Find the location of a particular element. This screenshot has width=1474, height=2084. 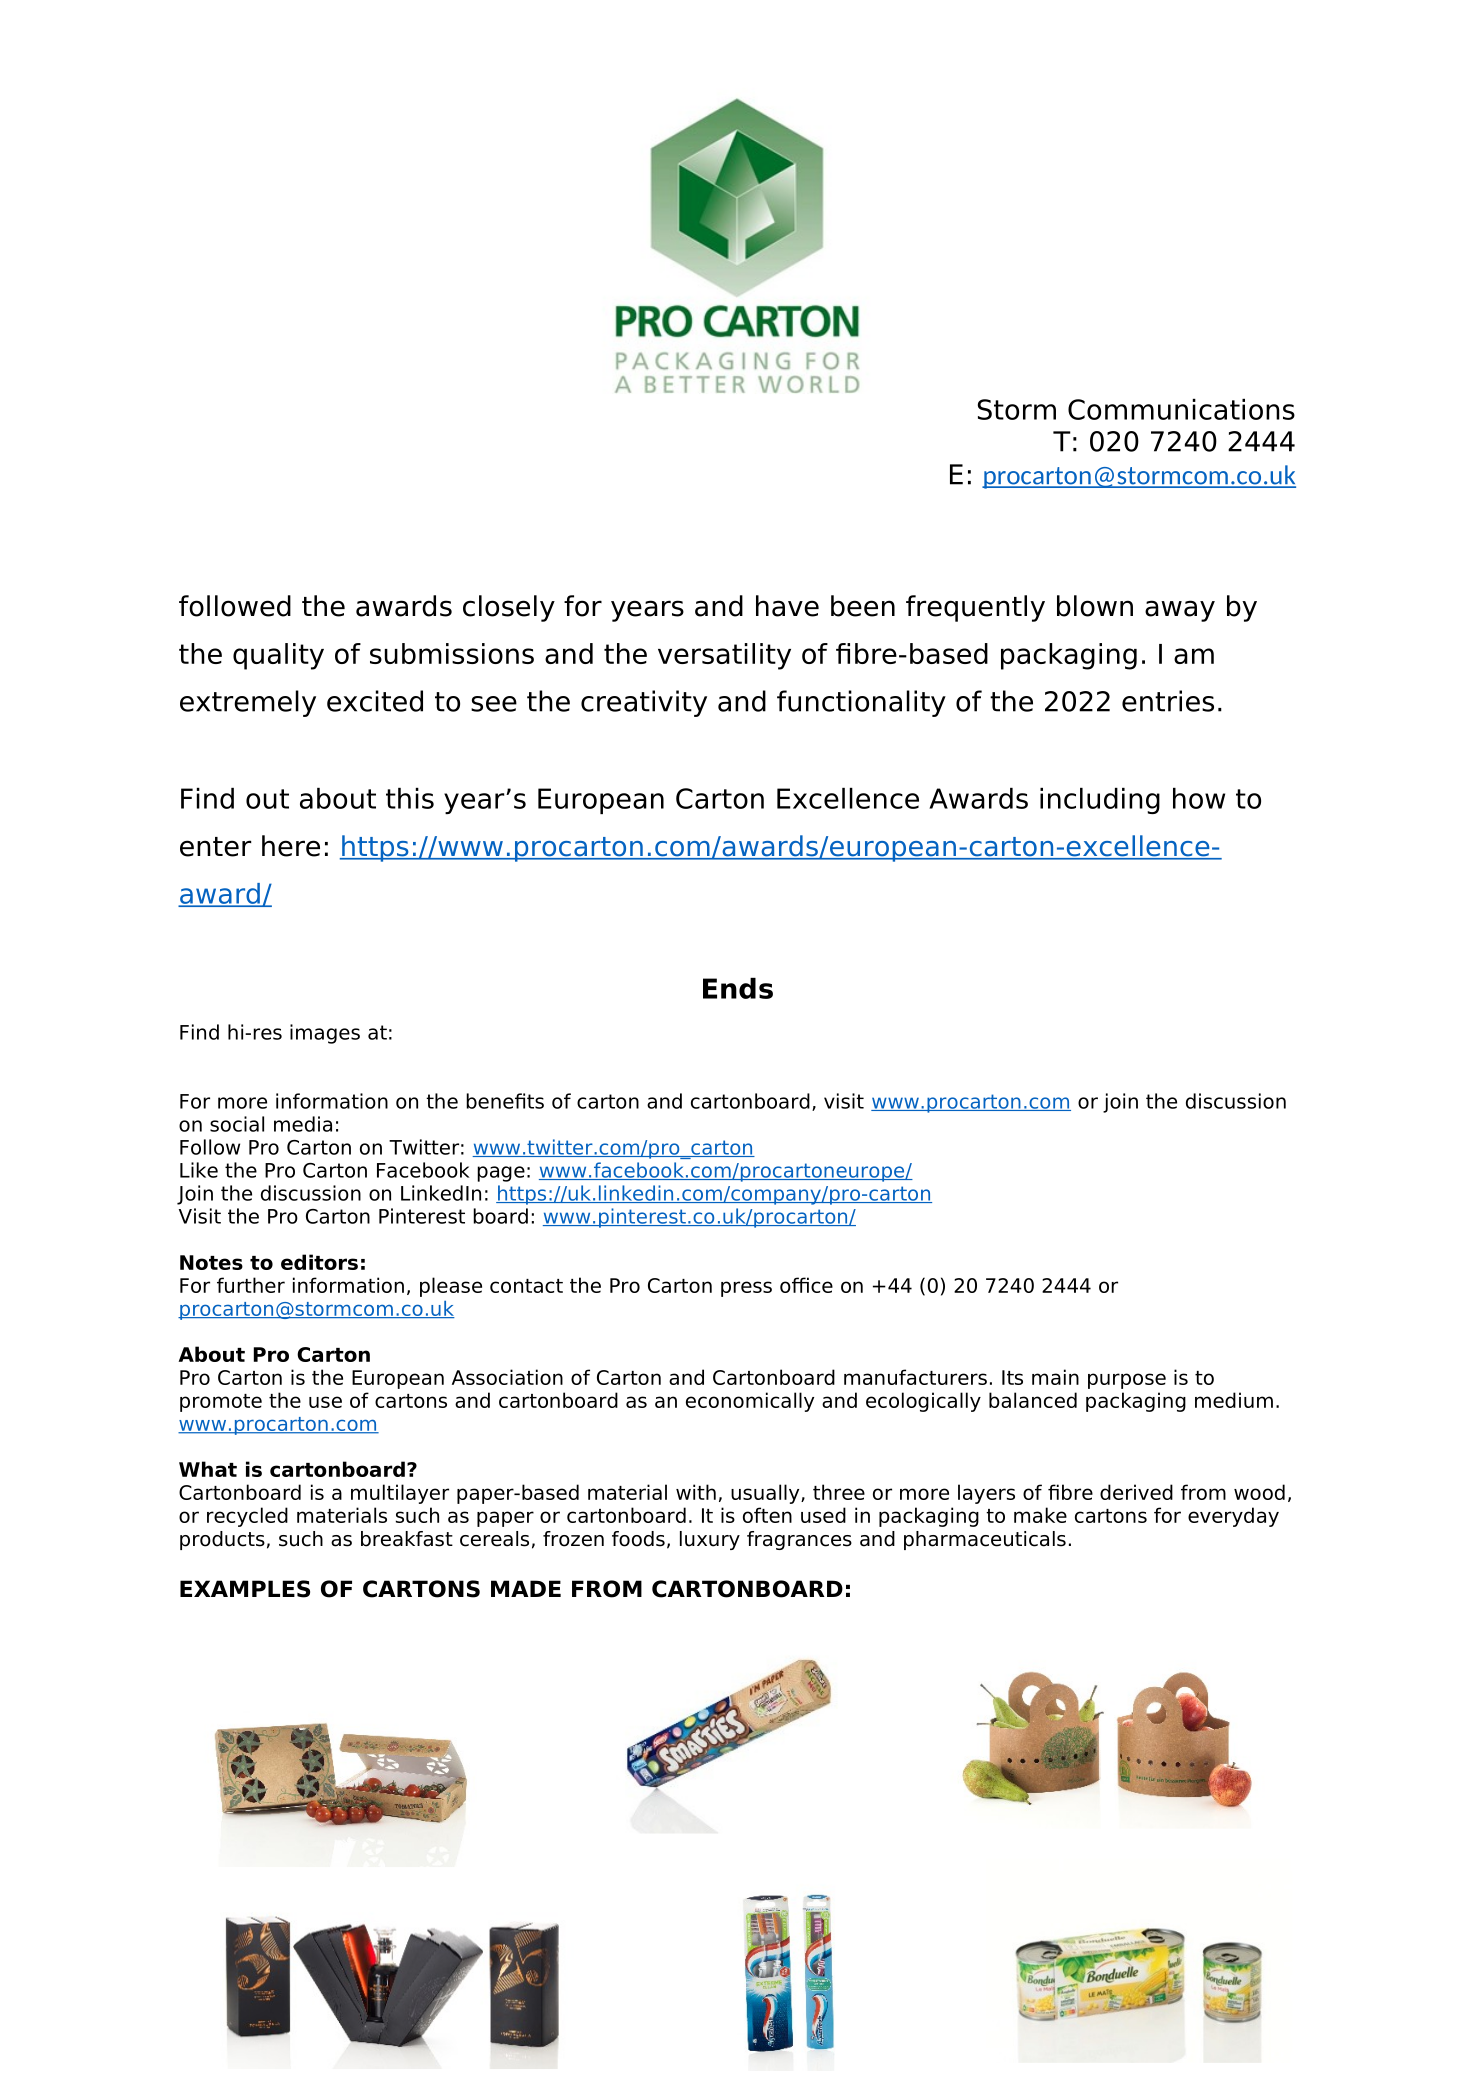

press is located at coordinates (746, 1289).
